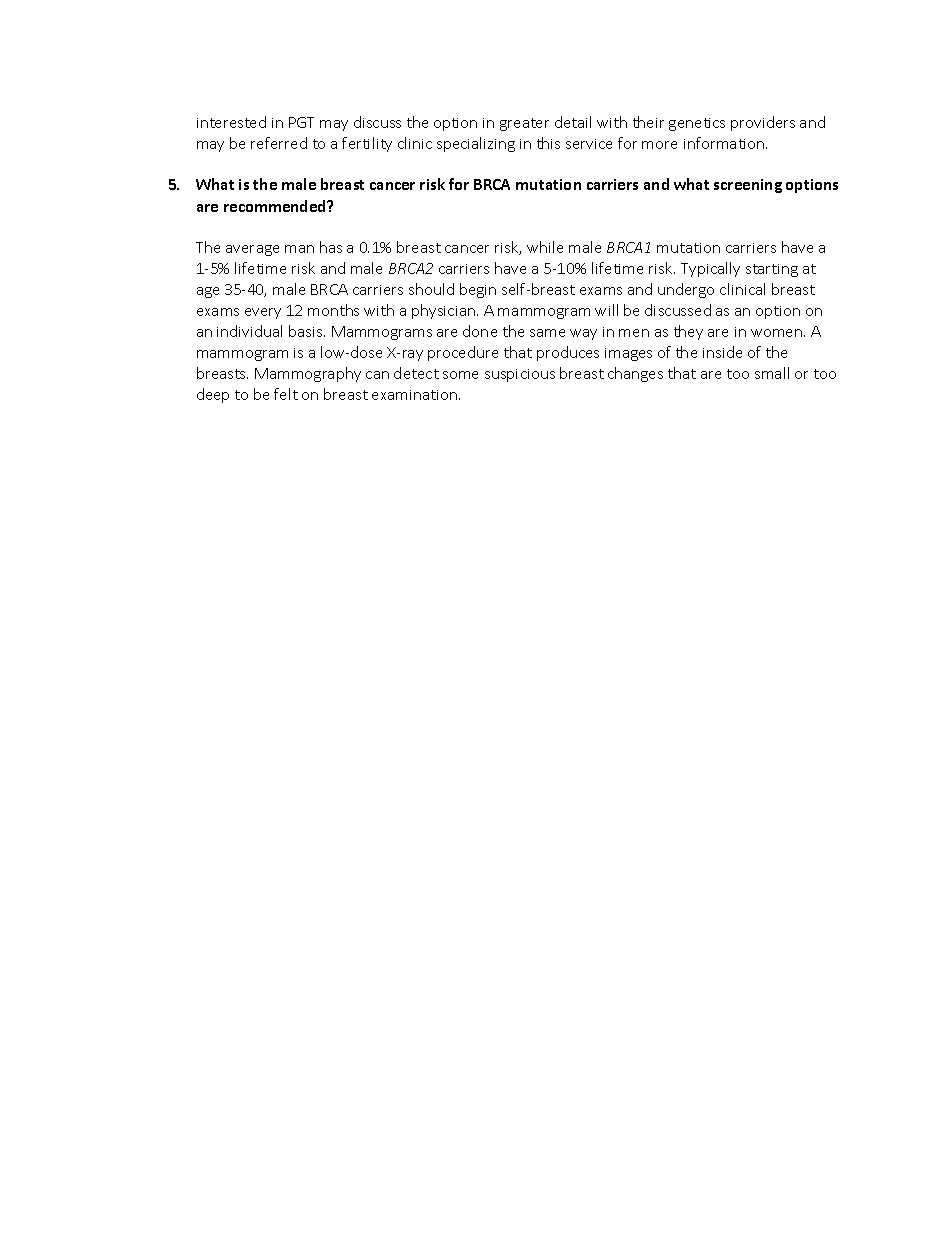 This image has width=952, height=1233. What do you see at coordinates (286, 394) in the image?
I see `felt` at bounding box center [286, 394].
